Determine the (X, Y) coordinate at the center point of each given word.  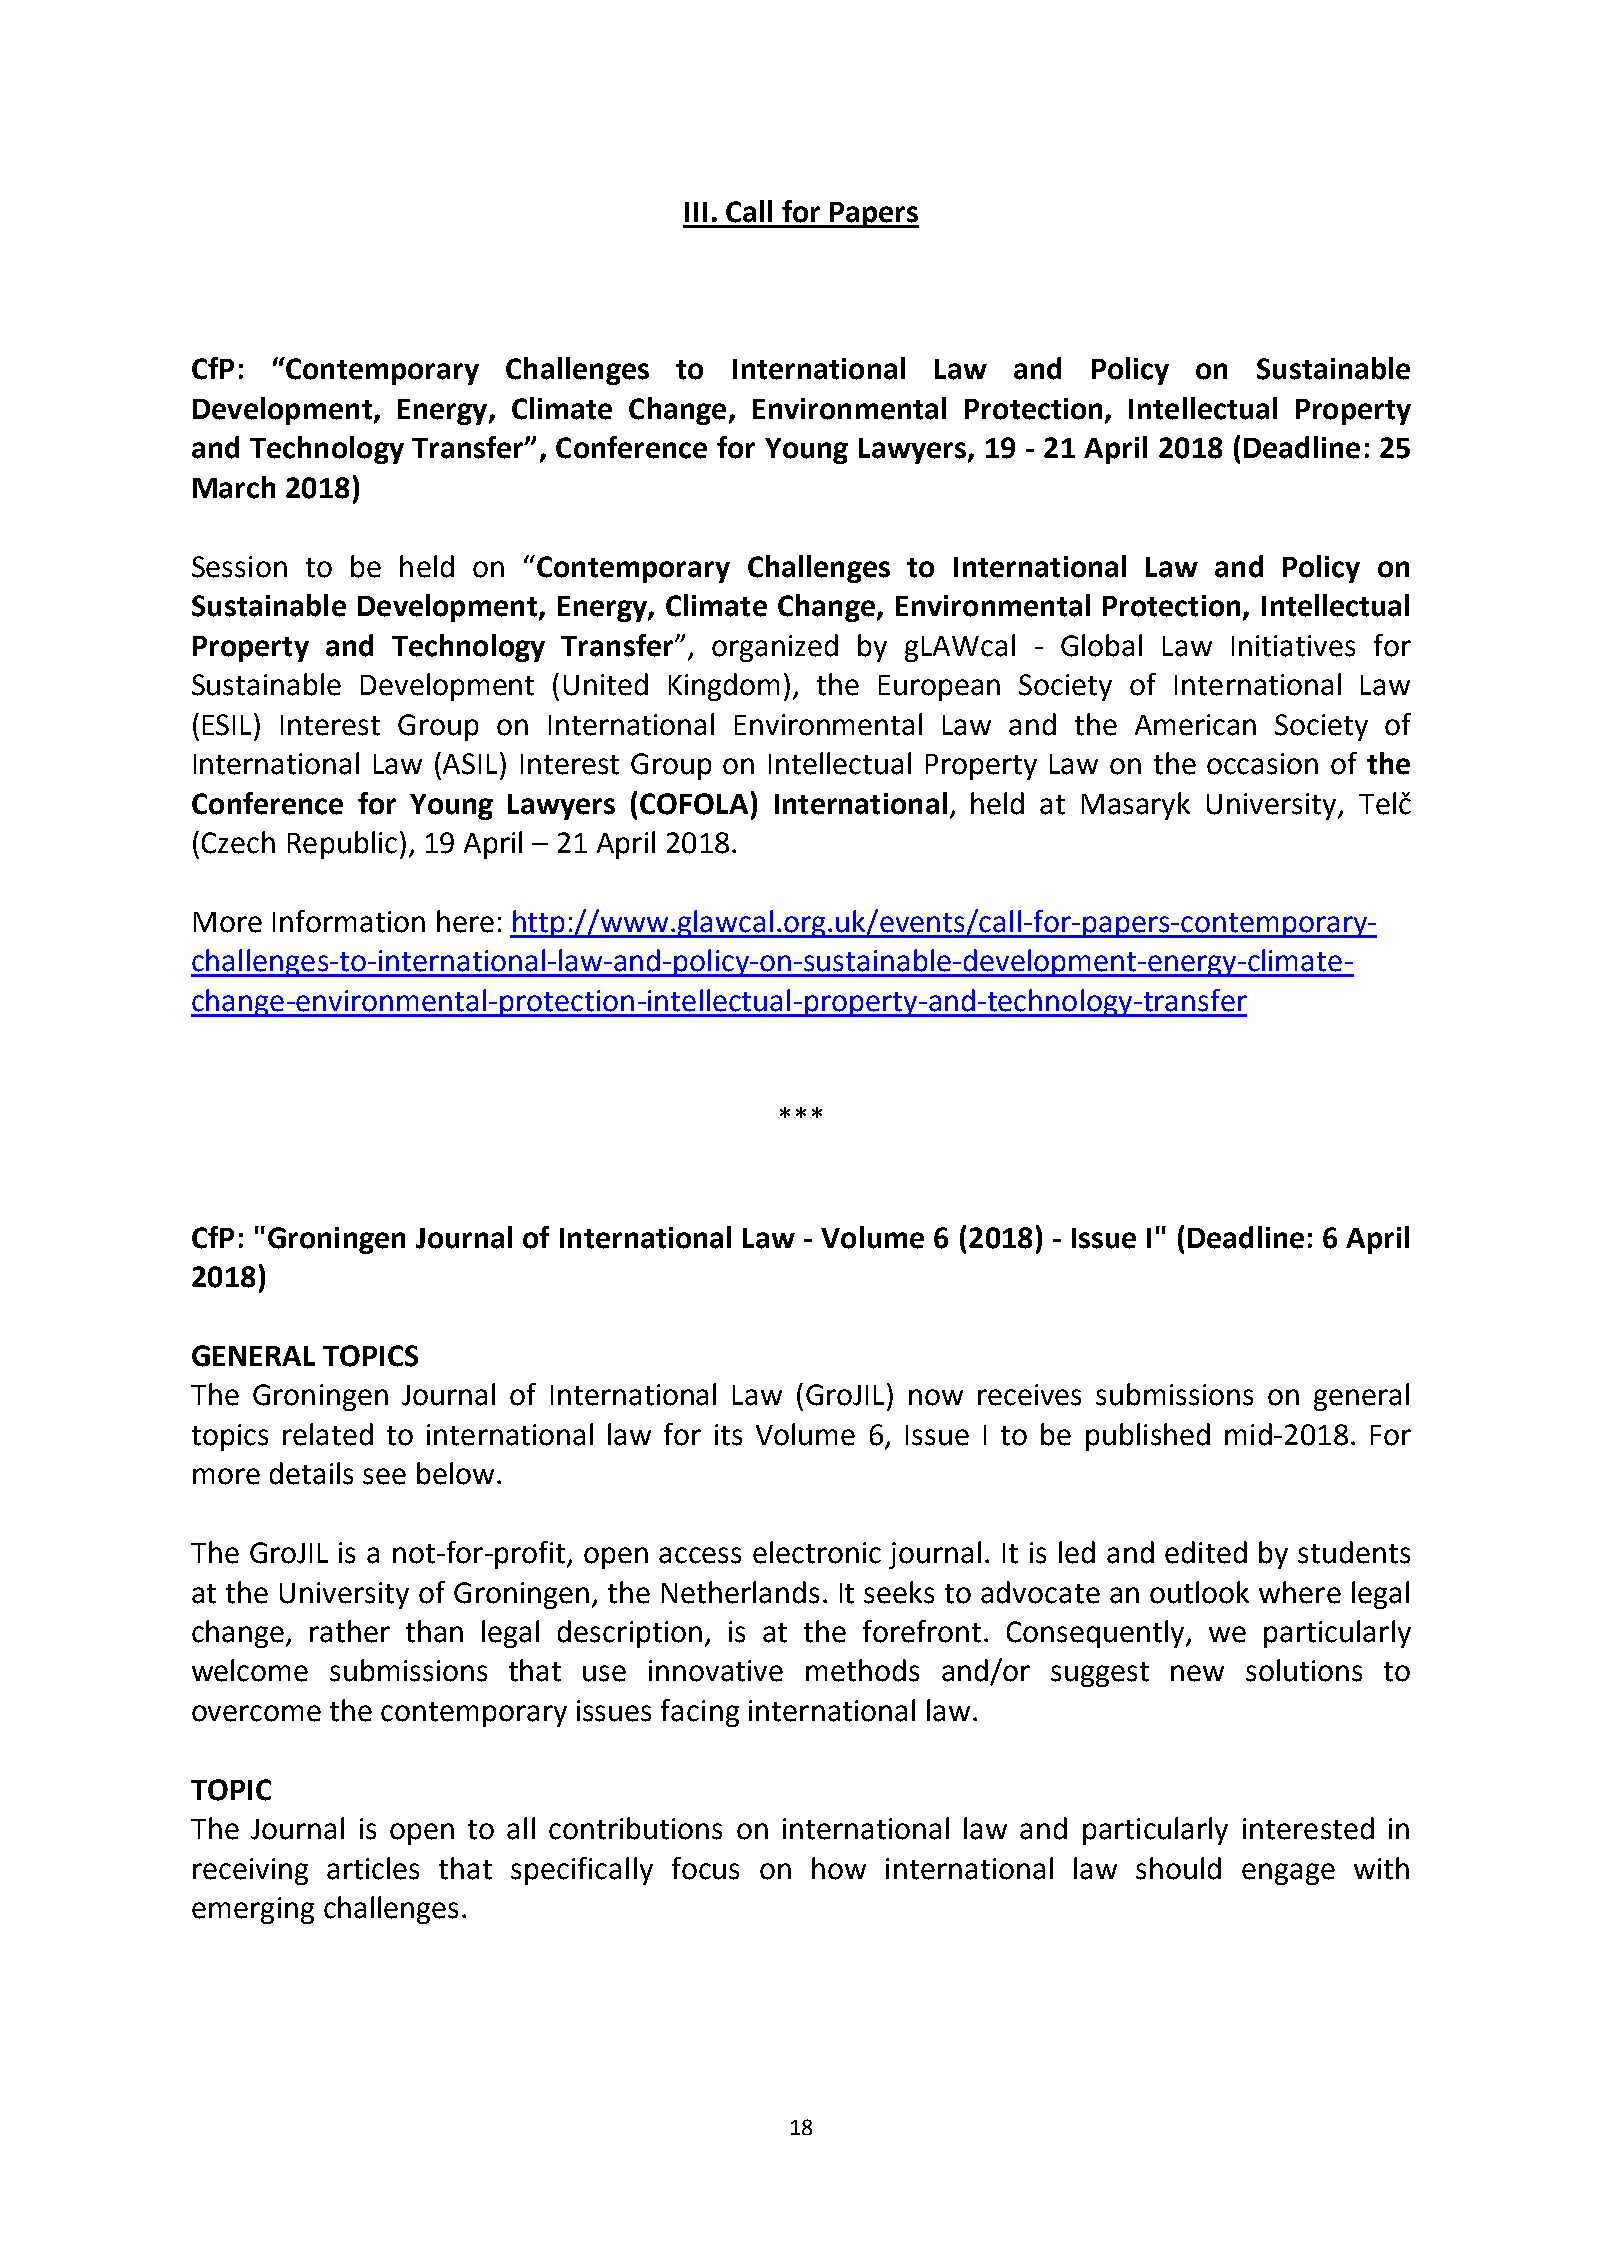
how (839, 1868)
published (1148, 1437)
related (328, 1434)
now (936, 1397)
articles (373, 1868)
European (939, 688)
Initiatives (1293, 646)
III (696, 212)
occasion (1262, 764)
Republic (342, 845)
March (234, 487)
